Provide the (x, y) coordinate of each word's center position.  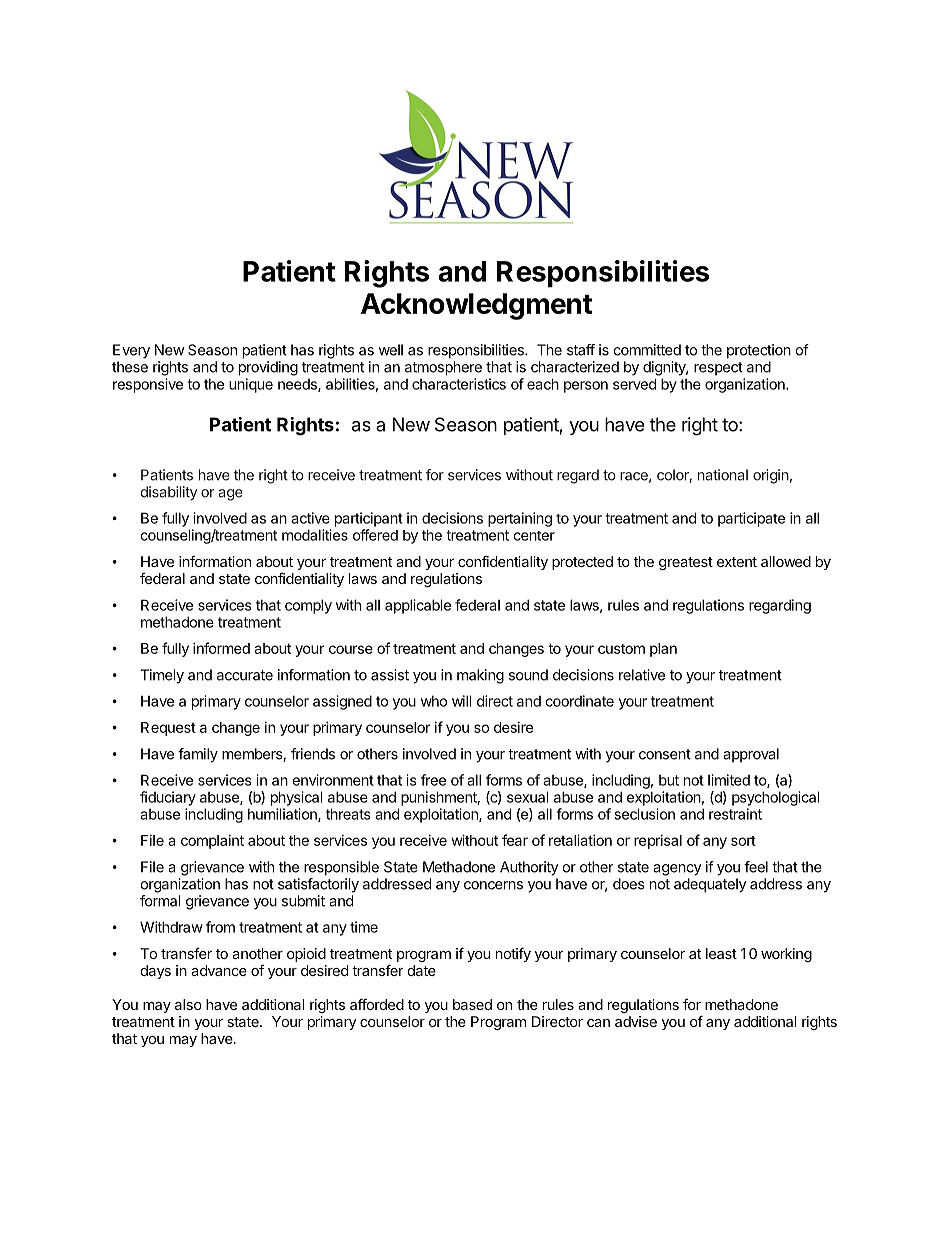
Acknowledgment (476, 306)
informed (221, 648)
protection (759, 351)
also (188, 1004)
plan (663, 650)
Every (131, 351)
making (480, 676)
